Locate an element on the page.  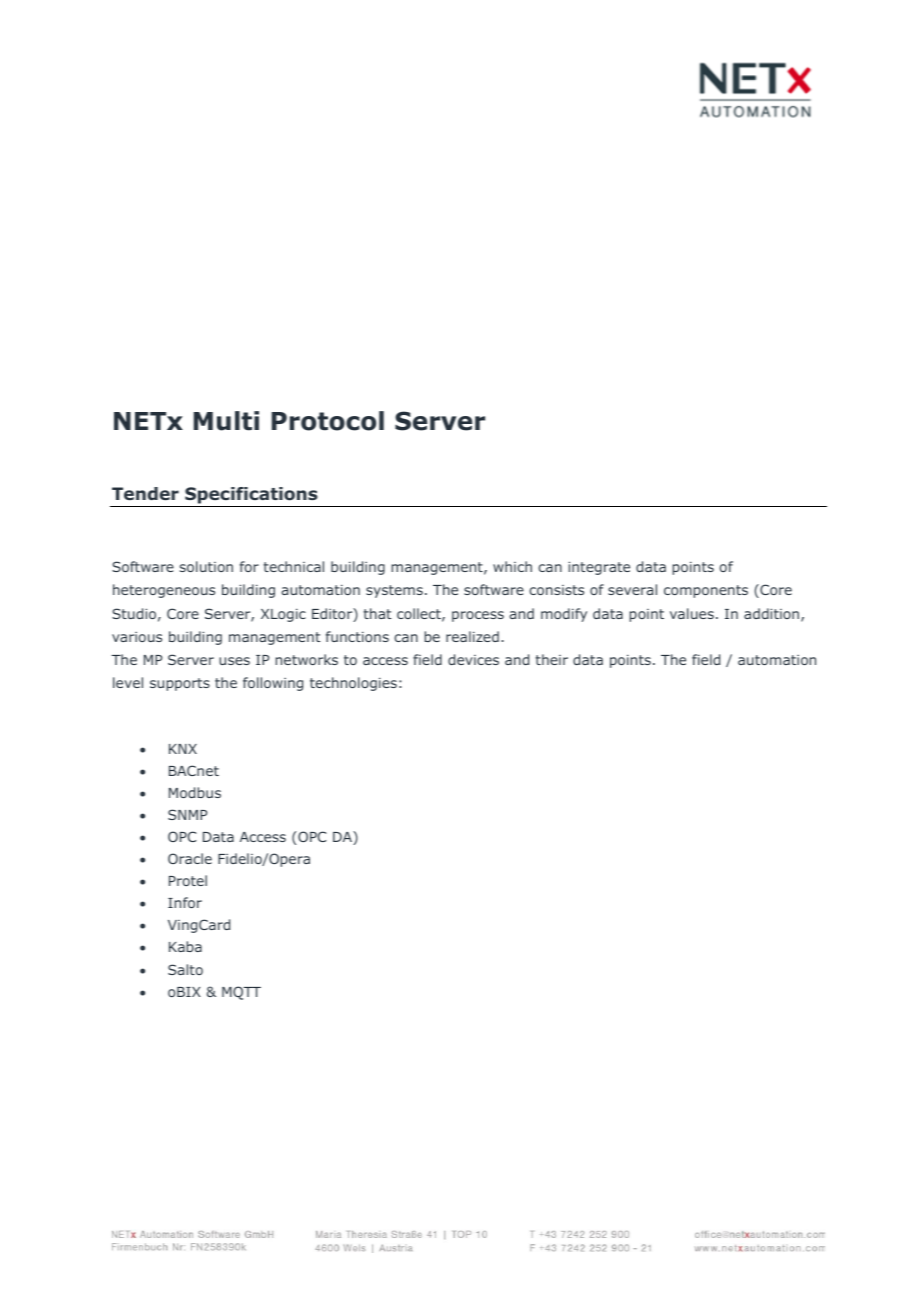
uses is located at coordinates (234, 661).
